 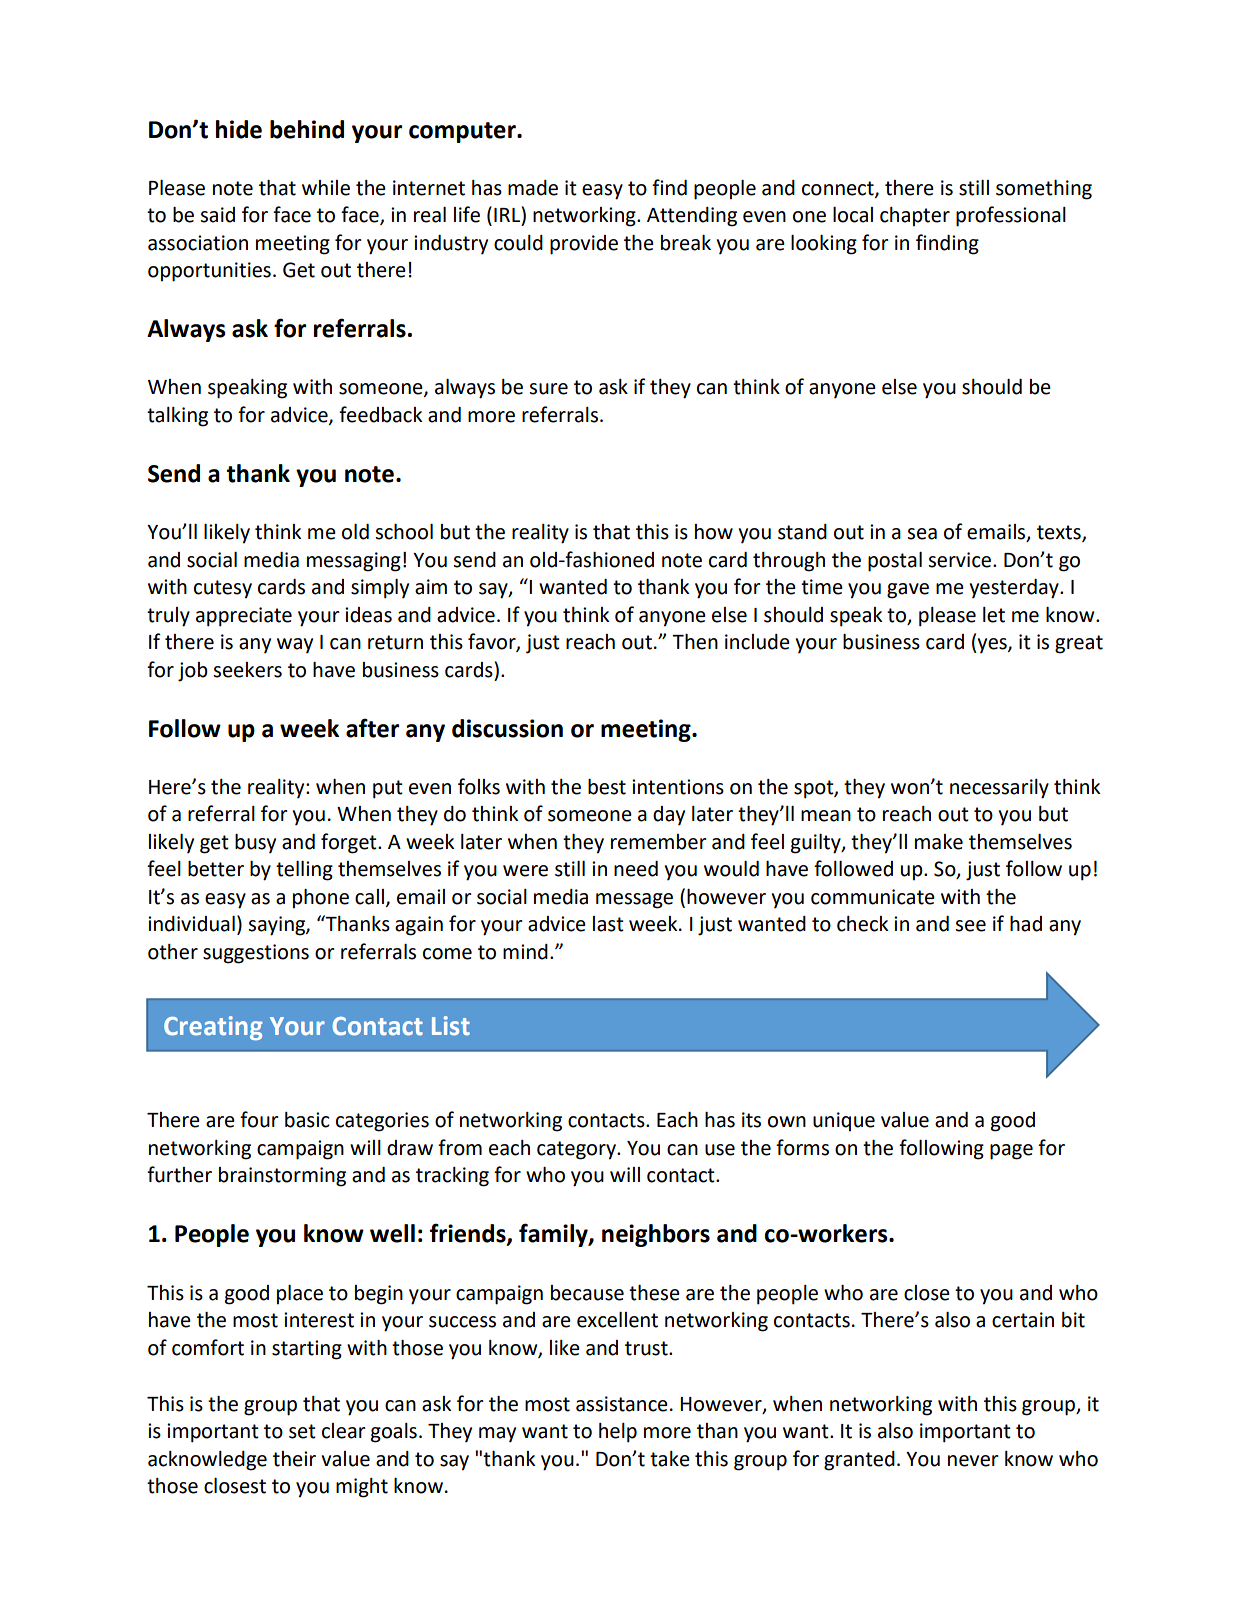 I want to click on help, so click(x=618, y=1433).
